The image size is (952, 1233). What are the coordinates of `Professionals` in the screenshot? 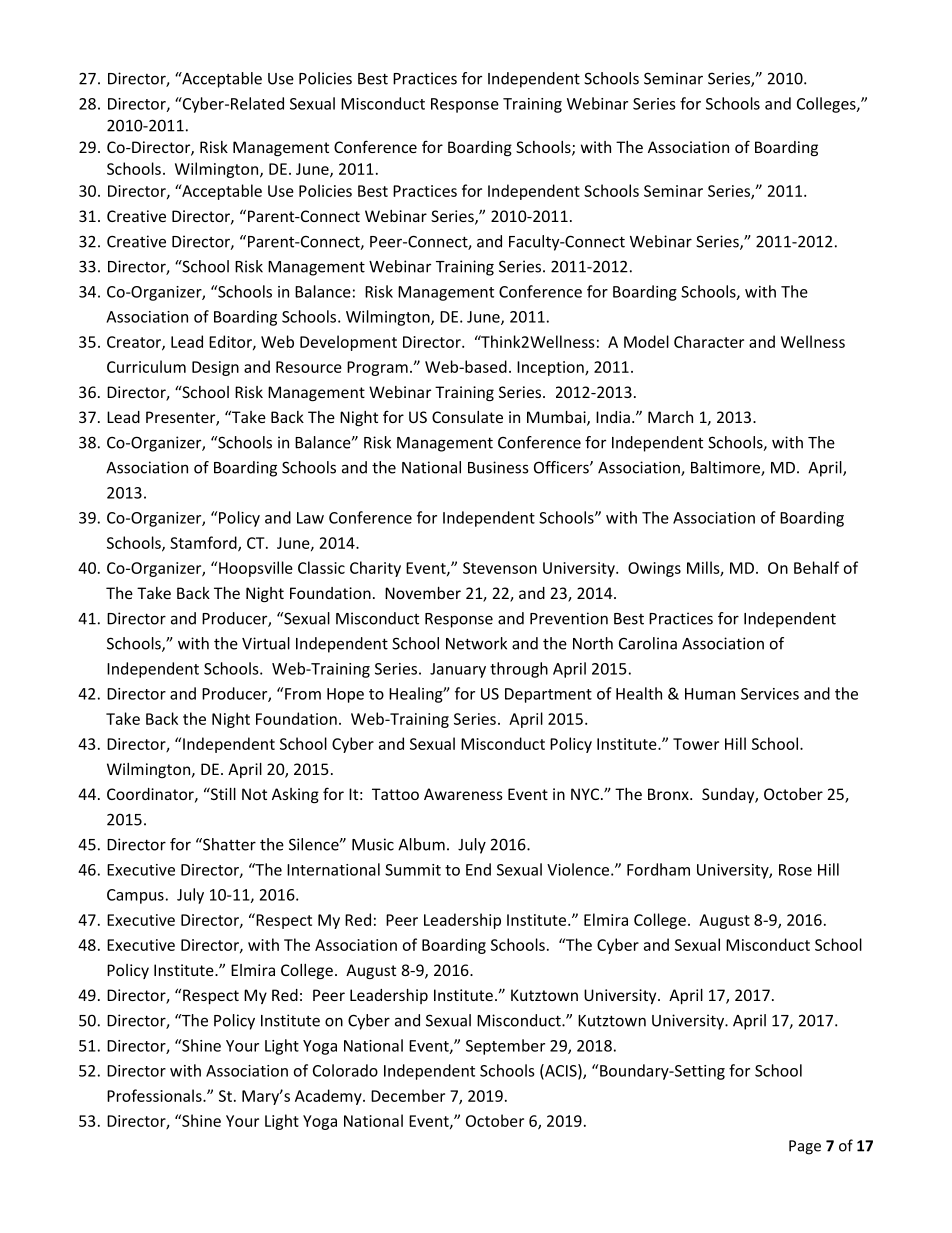 It's located at (155, 1095).
